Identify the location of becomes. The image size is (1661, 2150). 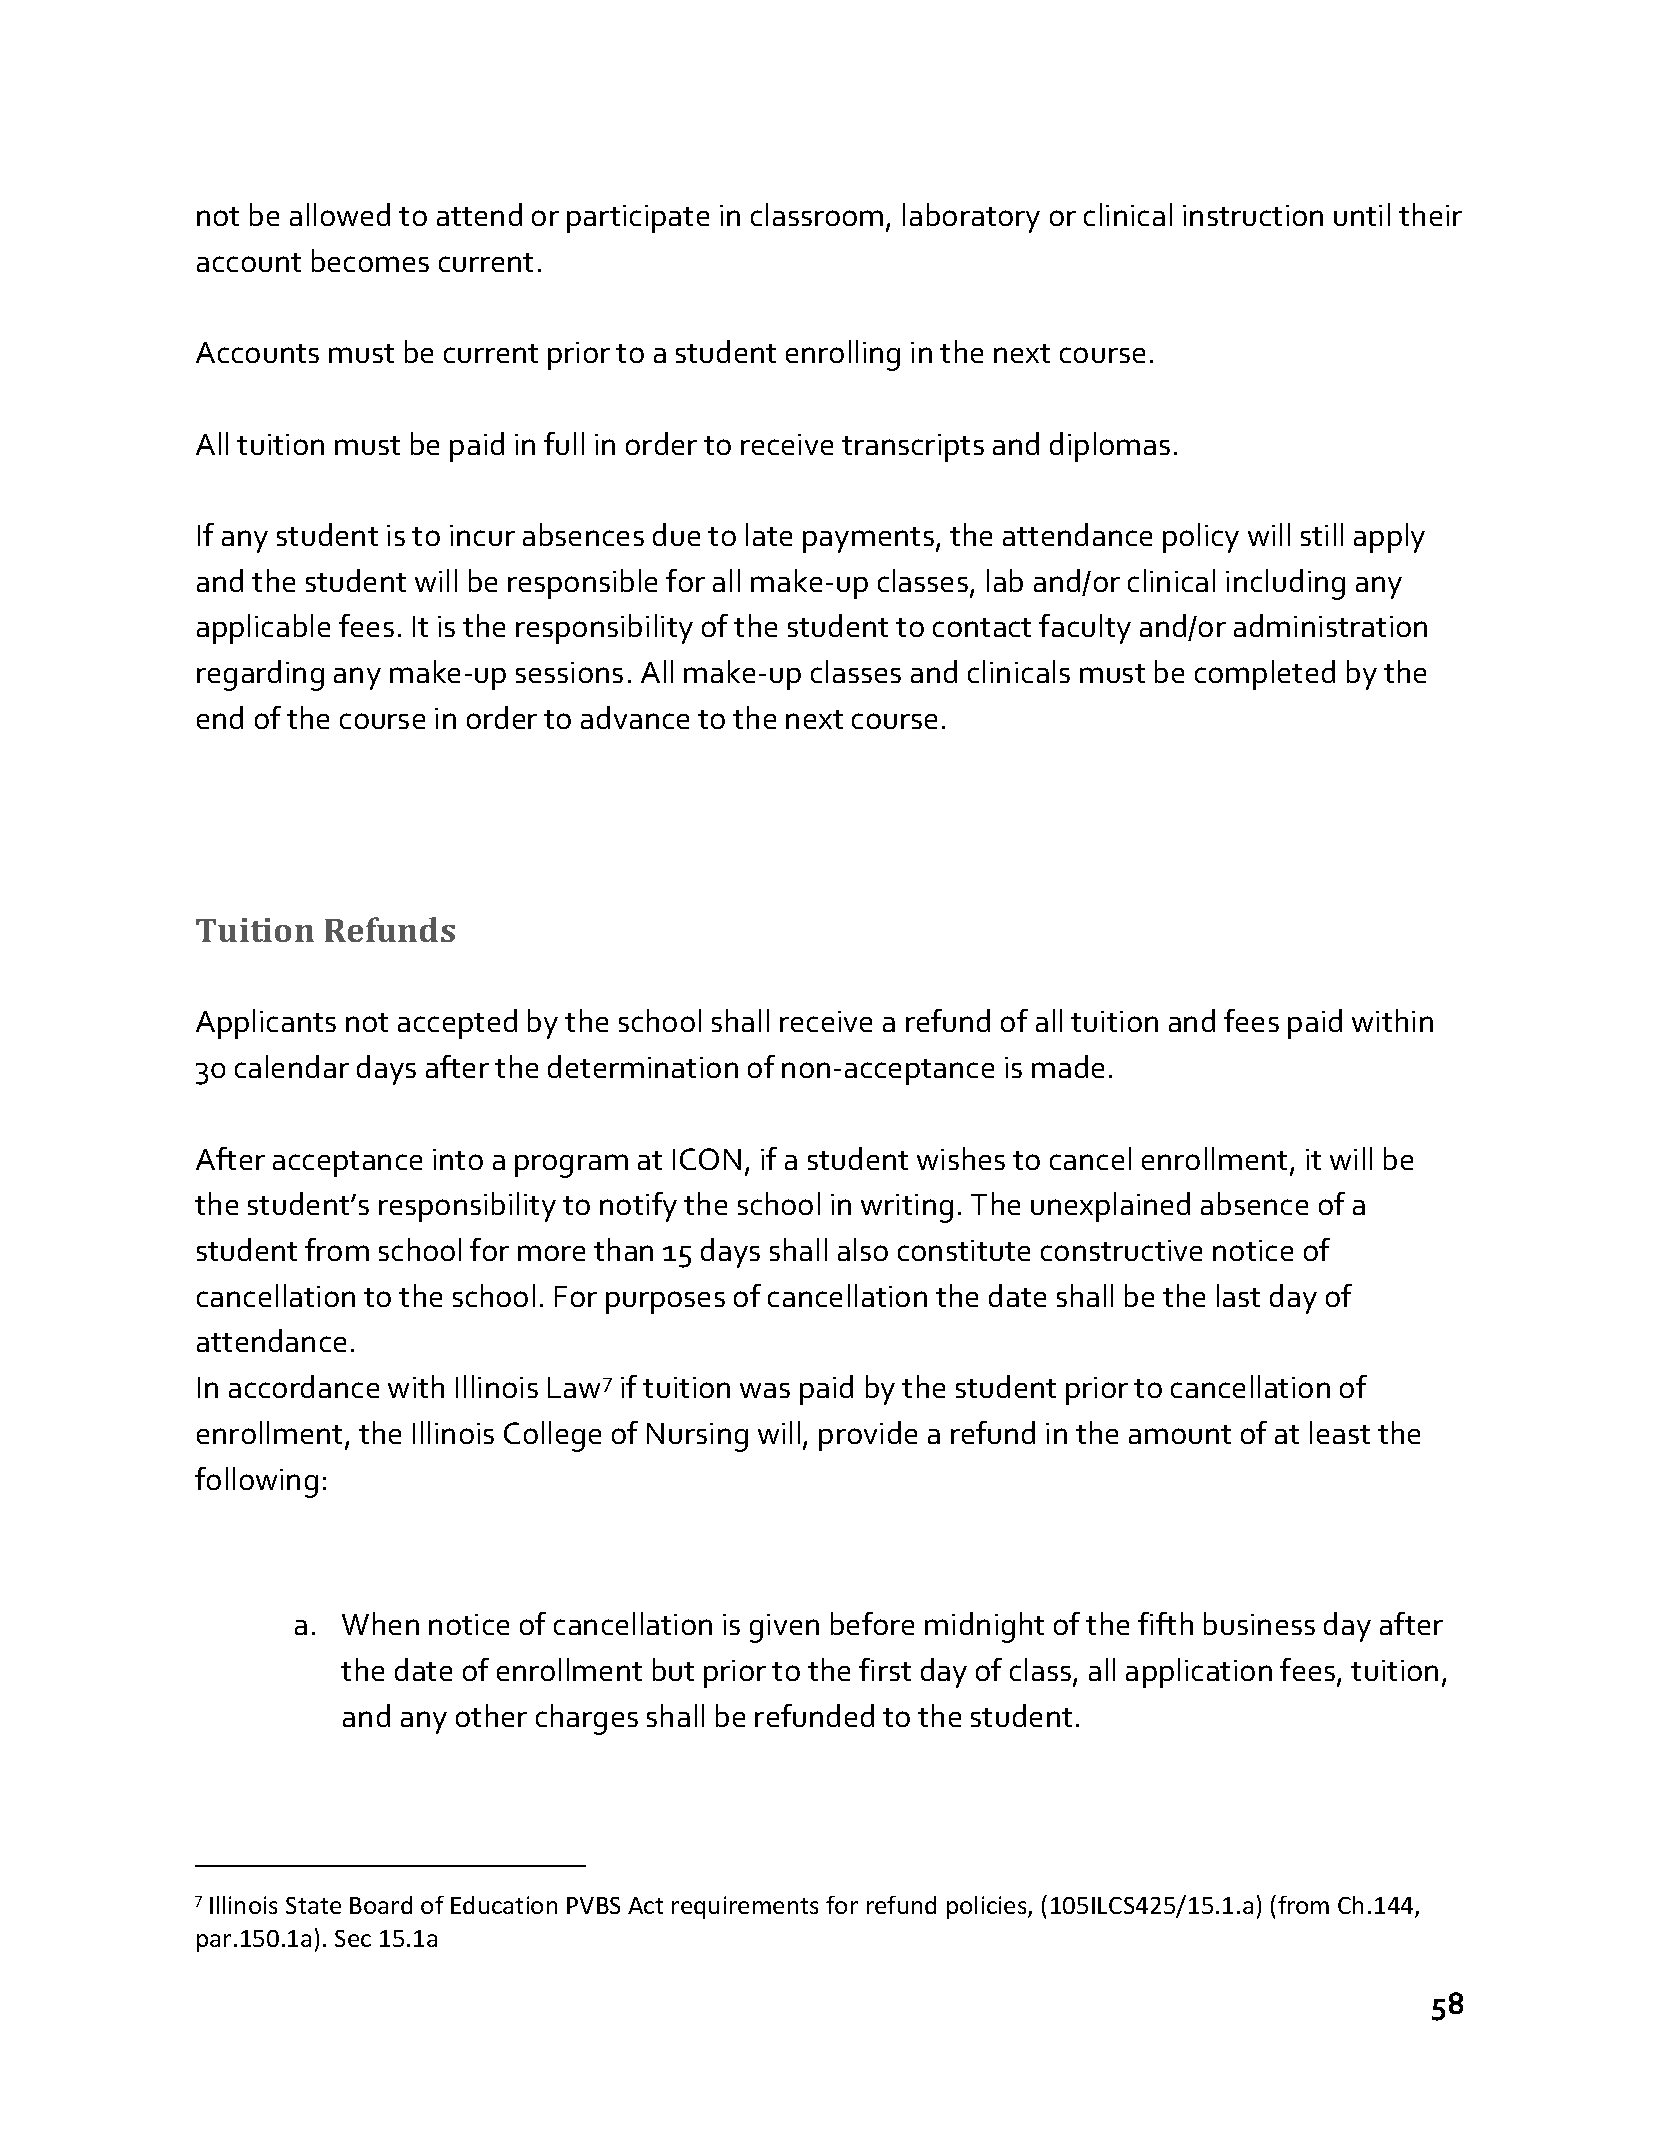
(370, 260).
